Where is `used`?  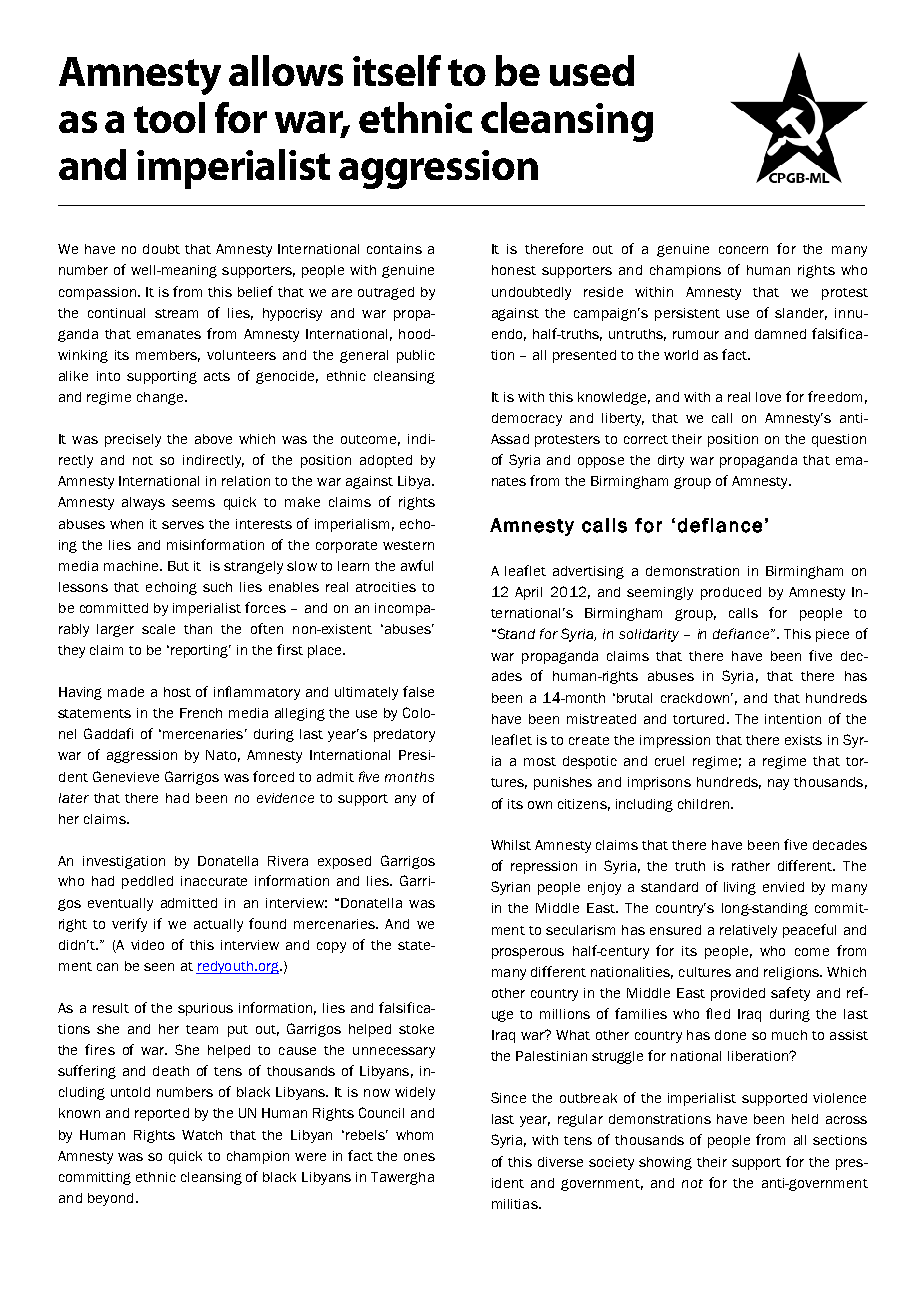
used is located at coordinates (592, 70).
